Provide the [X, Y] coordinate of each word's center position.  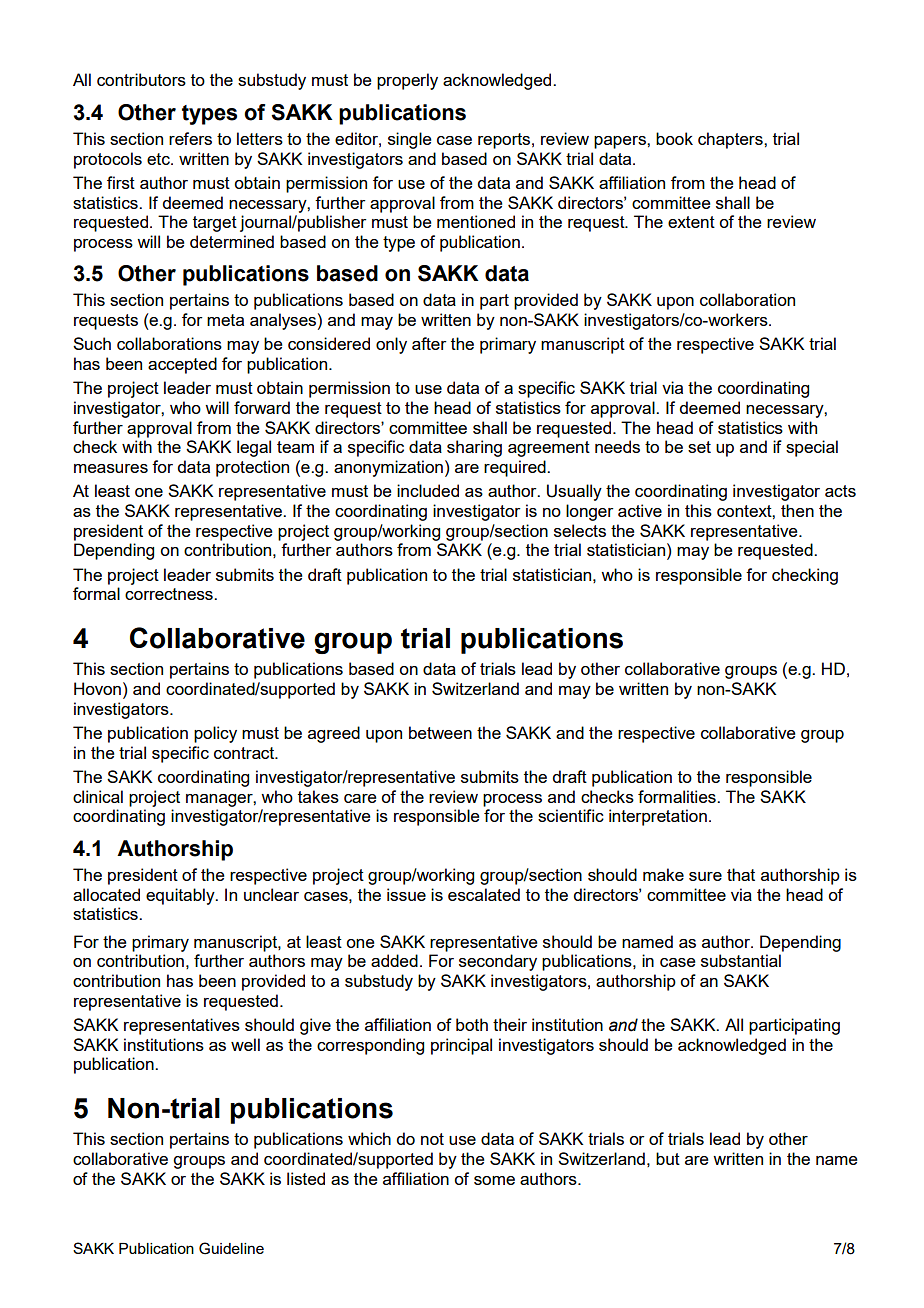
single [410, 140]
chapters [731, 140]
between [440, 732]
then [797, 510]
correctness [170, 594]
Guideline [231, 1248]
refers [190, 138]
